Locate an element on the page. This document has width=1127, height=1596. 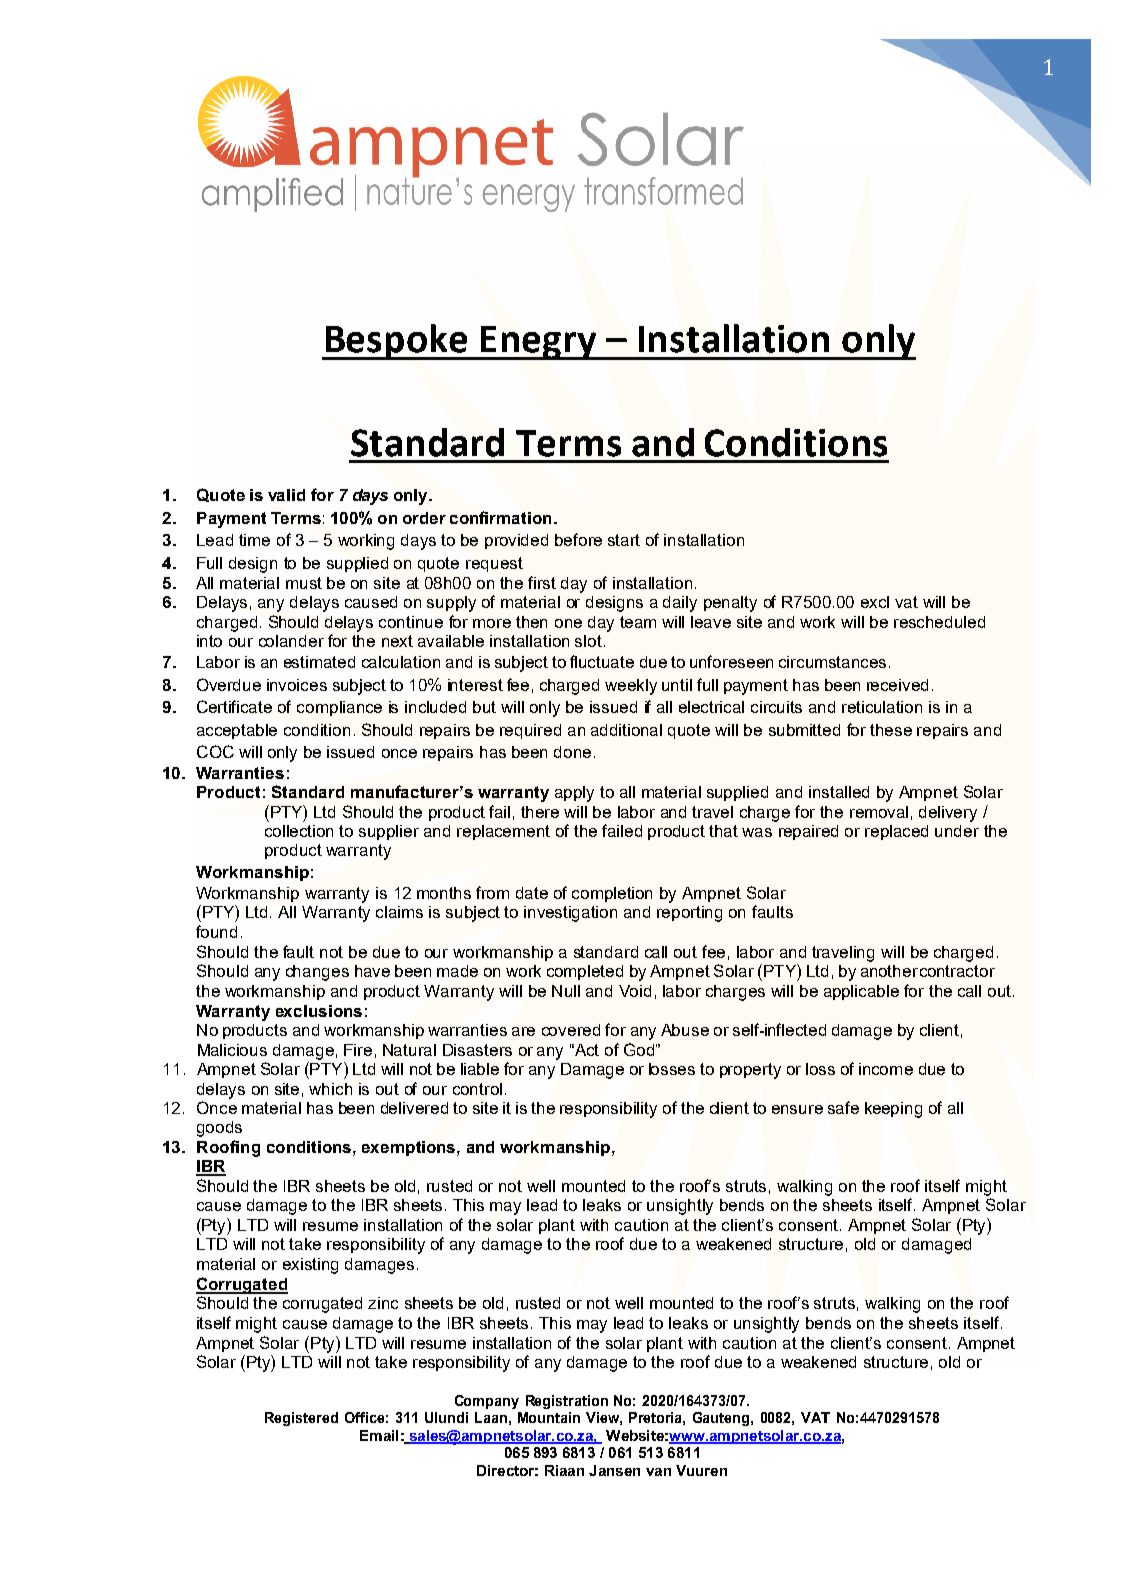
Enegry is located at coordinates (539, 343).
